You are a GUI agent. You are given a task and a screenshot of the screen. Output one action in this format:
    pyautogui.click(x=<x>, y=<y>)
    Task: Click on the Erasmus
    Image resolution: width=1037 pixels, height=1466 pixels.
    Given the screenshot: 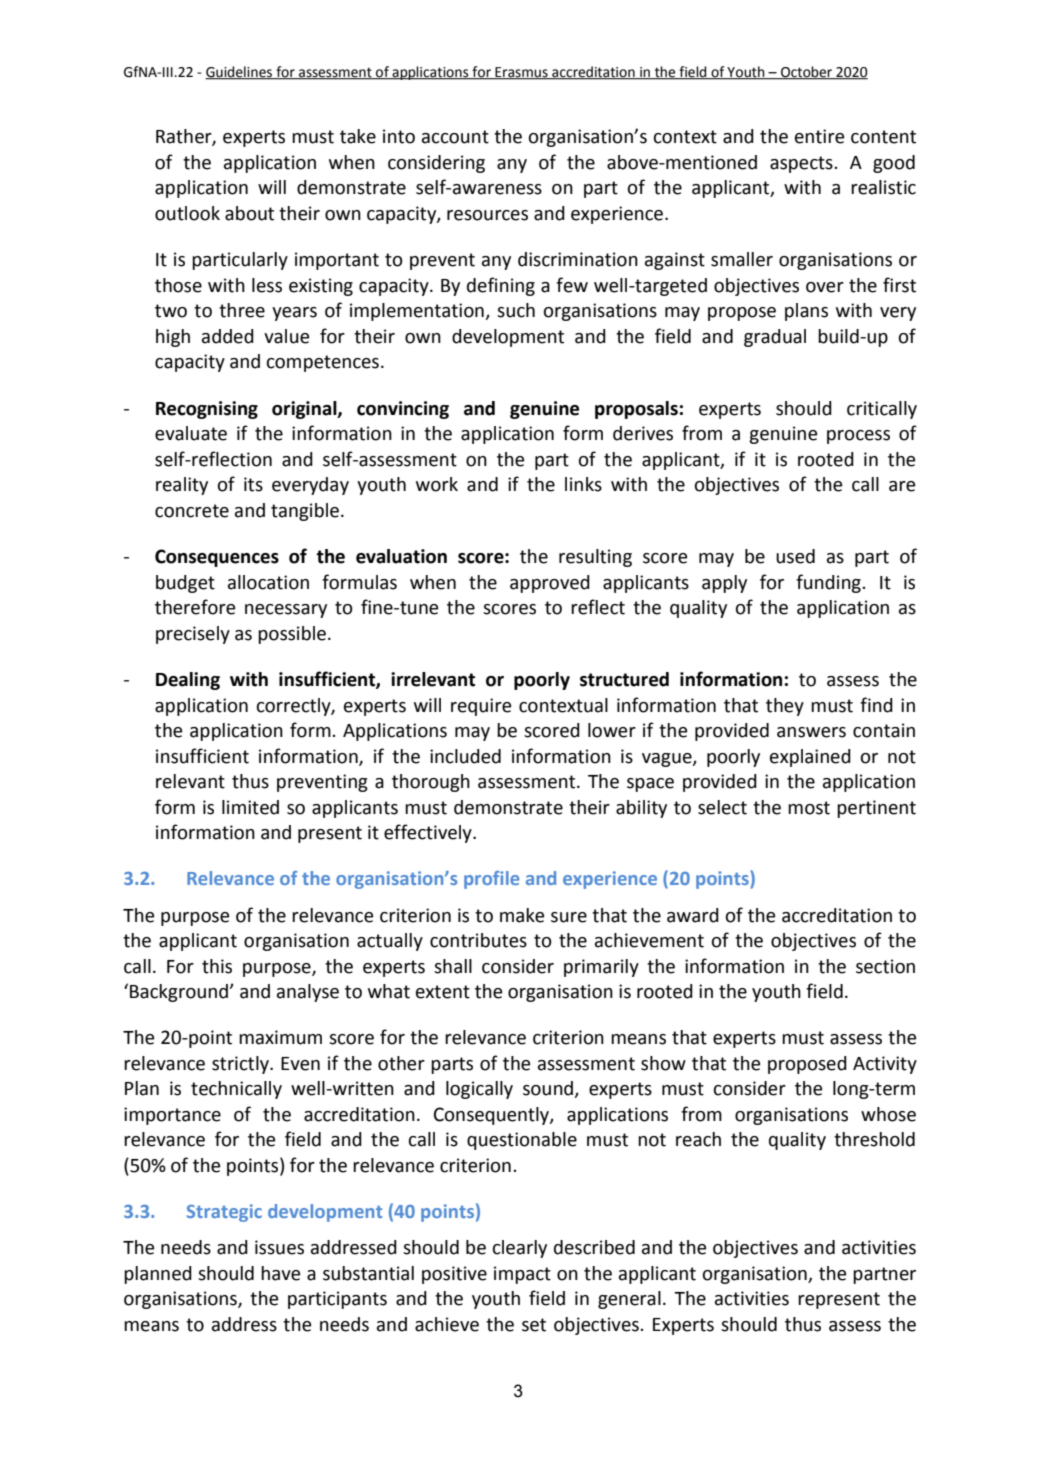 What is the action you would take?
    pyautogui.click(x=521, y=73)
